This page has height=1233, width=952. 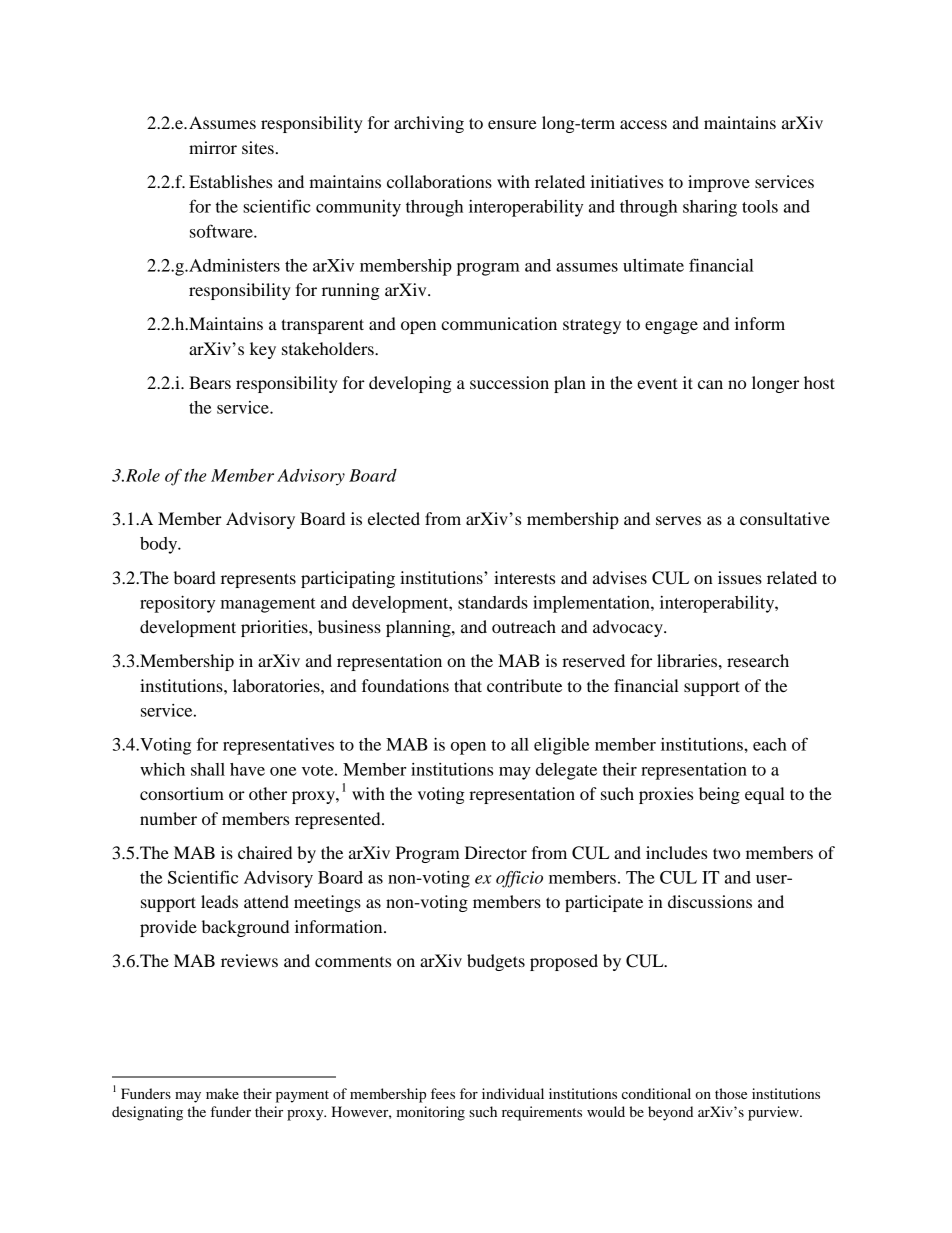 I want to click on succession, so click(x=509, y=382).
